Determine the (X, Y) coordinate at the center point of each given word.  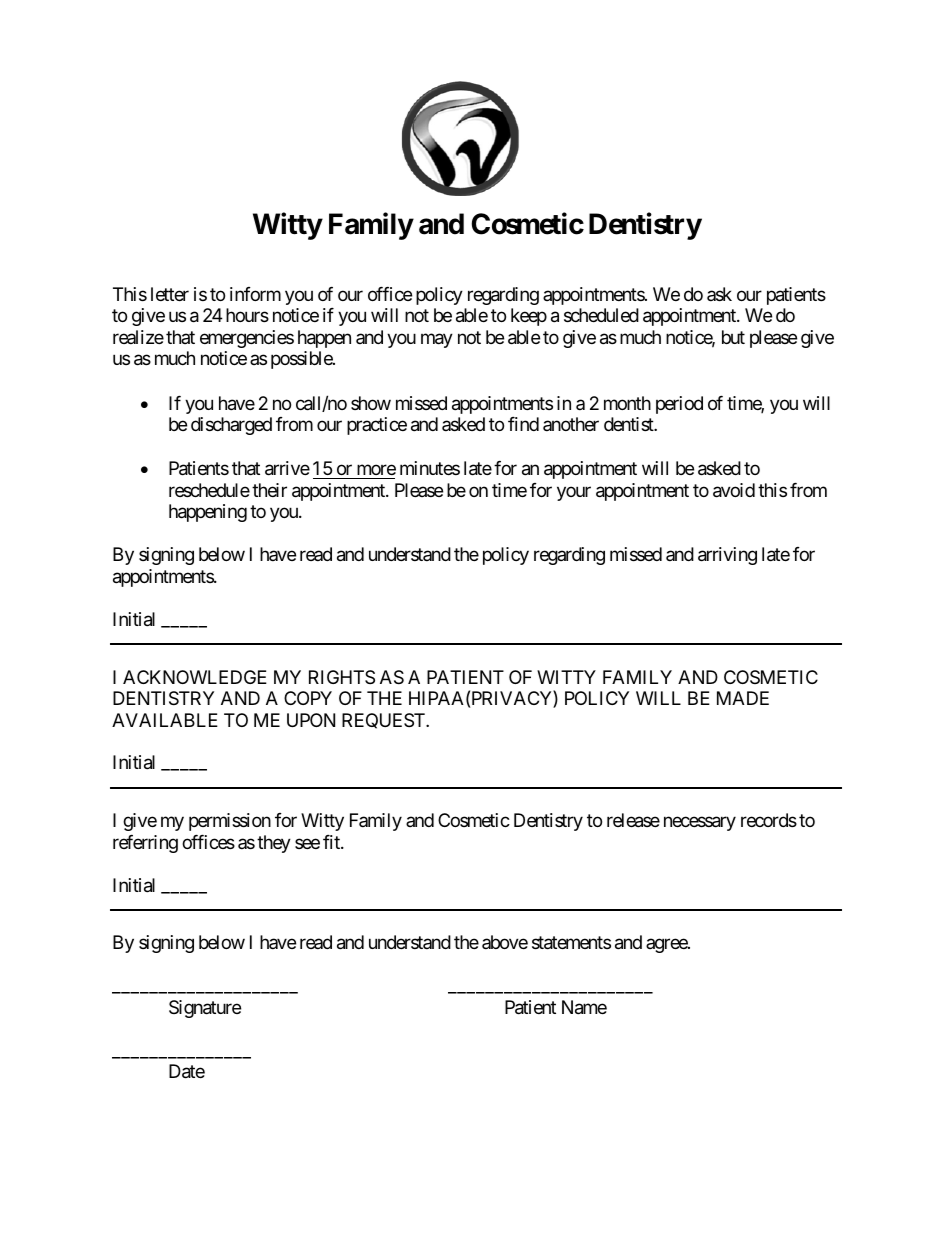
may (437, 340)
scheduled (601, 315)
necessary (700, 824)
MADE (743, 698)
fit (332, 842)
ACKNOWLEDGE (195, 677)
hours (247, 315)
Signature (205, 1009)
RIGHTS (342, 677)
